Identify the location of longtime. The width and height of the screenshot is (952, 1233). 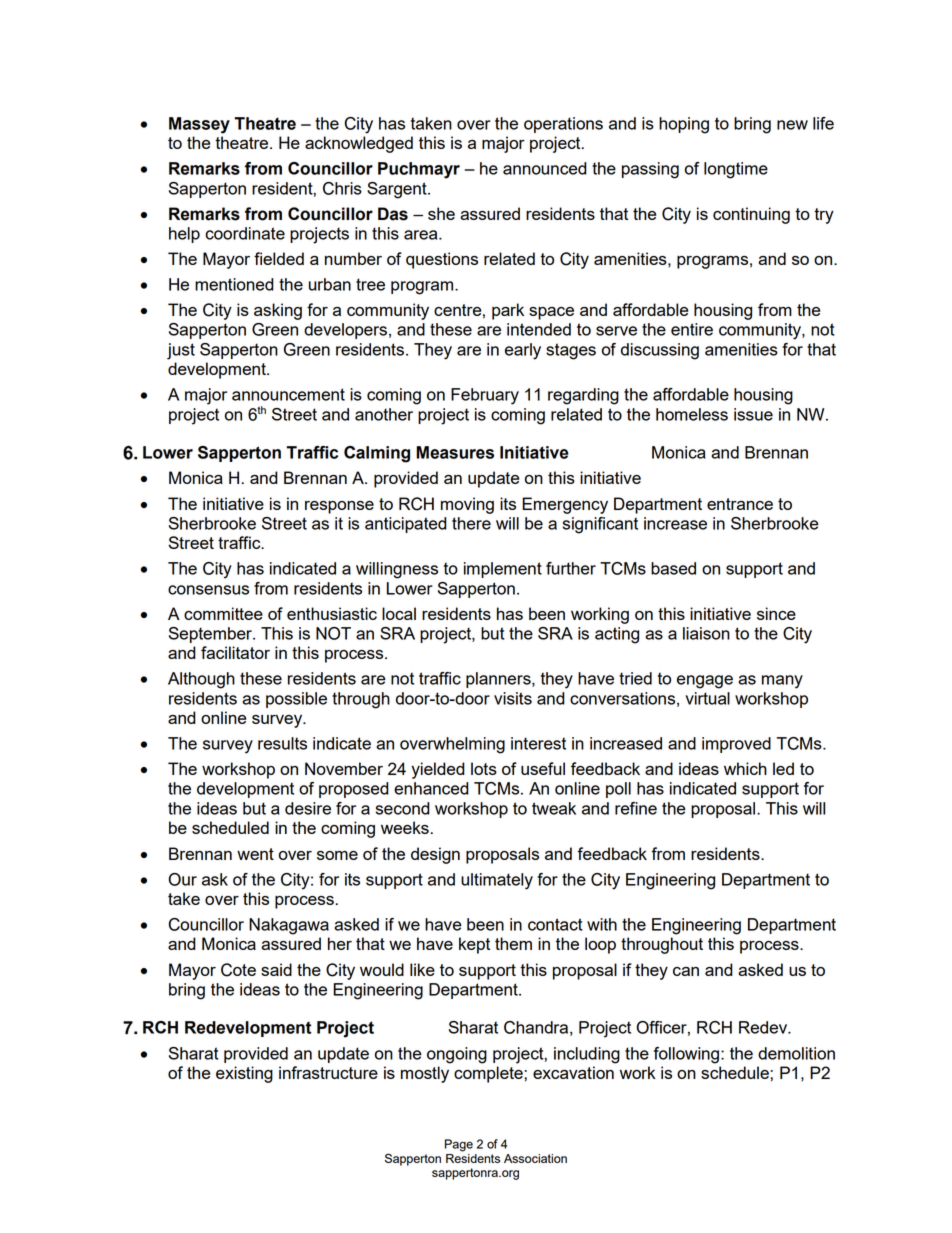
(736, 170).
